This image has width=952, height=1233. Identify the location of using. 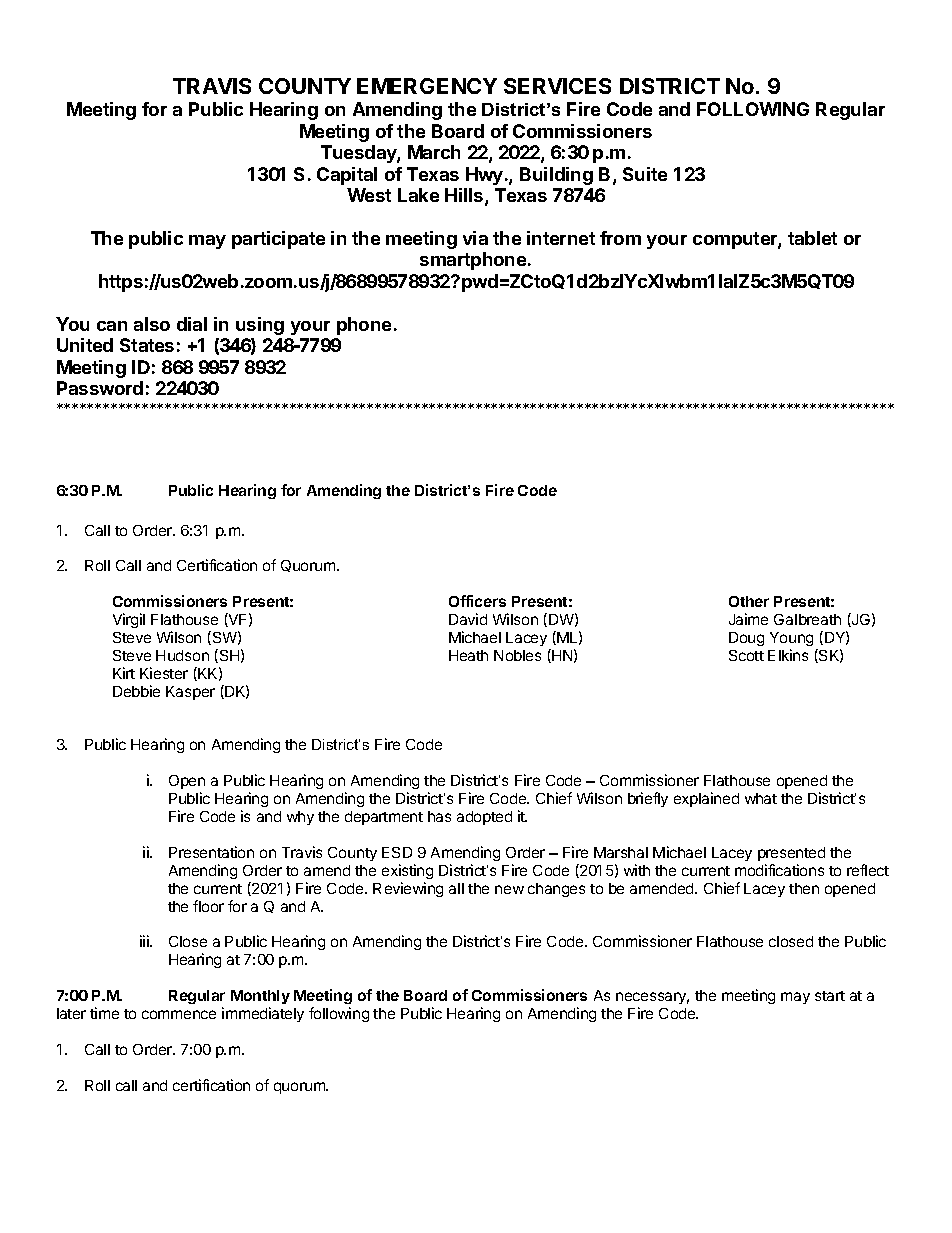
(260, 326).
